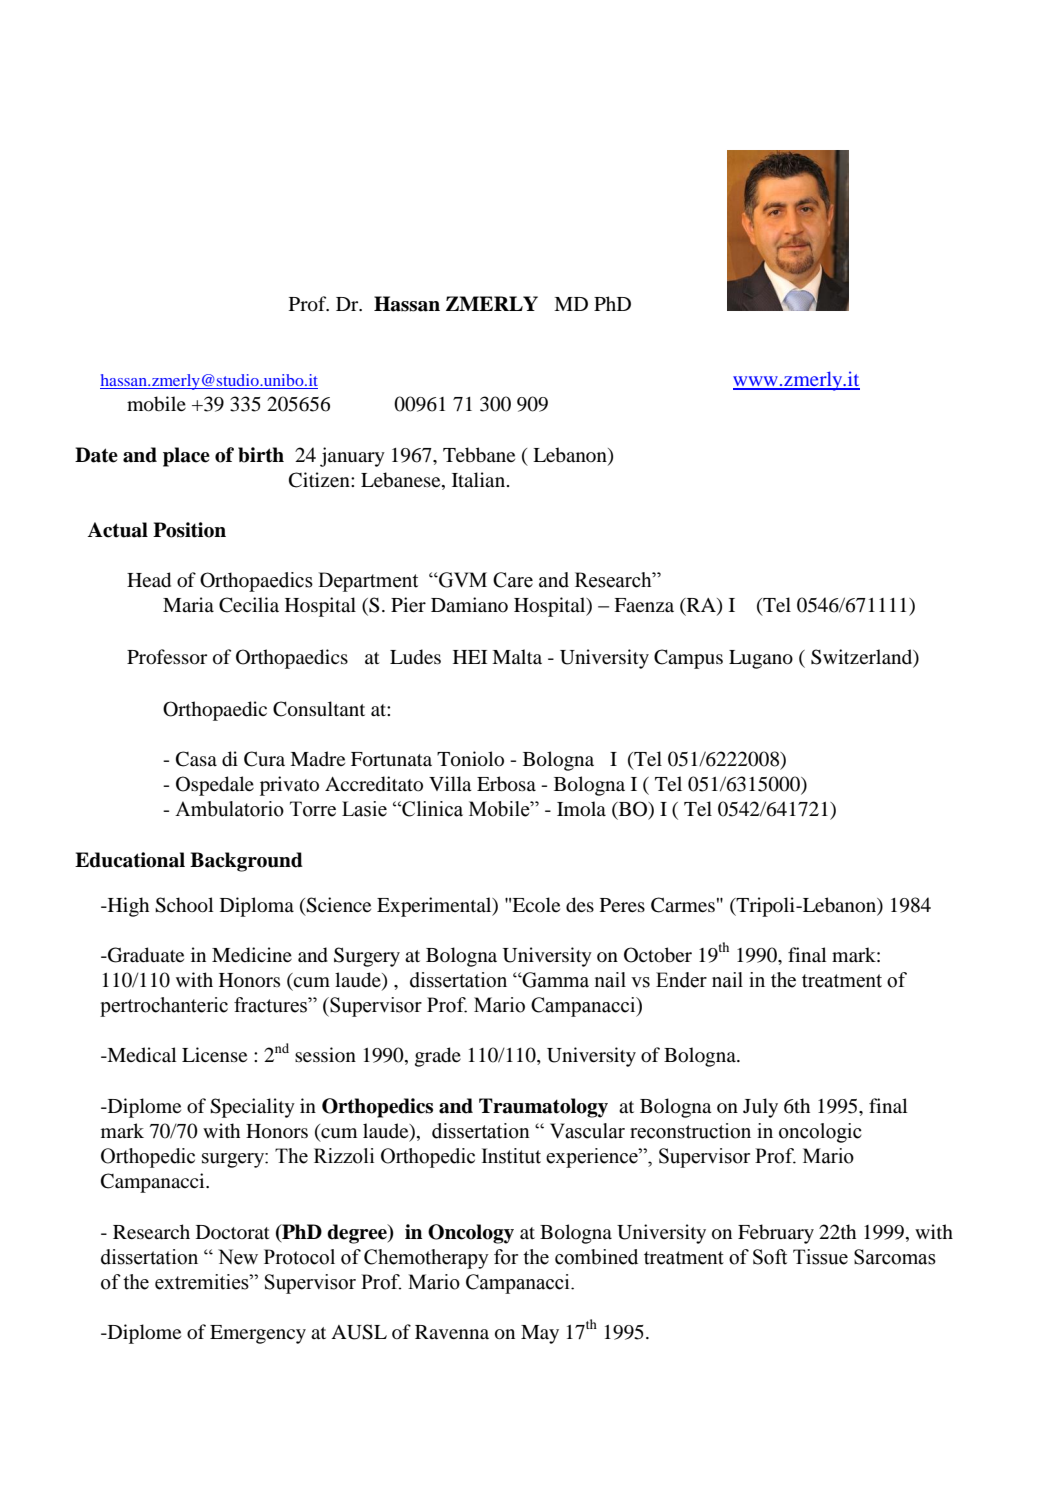 This screenshot has height=1490, width=1054. I want to click on Speciality, so click(252, 1108).
